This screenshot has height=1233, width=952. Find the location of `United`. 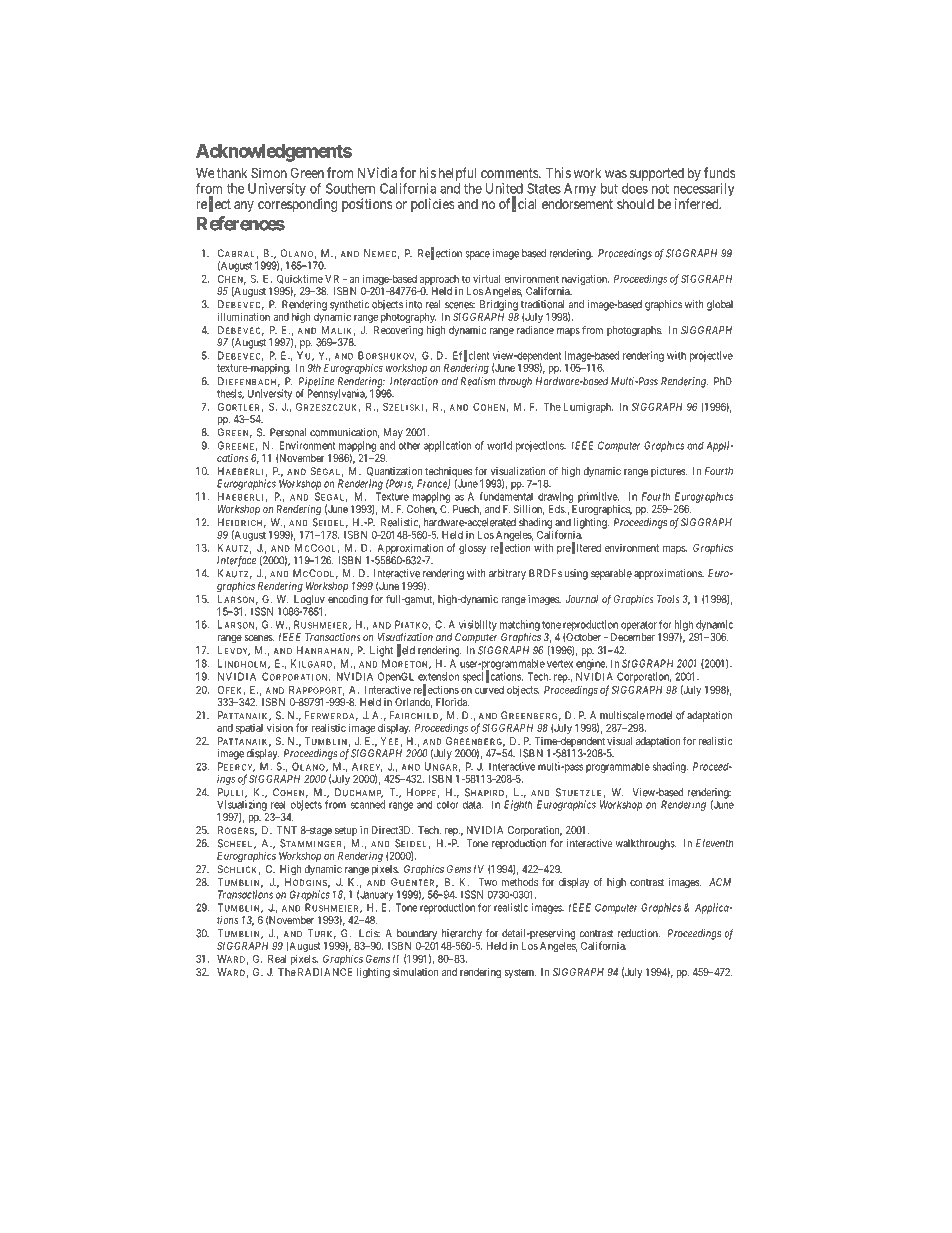

United is located at coordinates (504, 188).
